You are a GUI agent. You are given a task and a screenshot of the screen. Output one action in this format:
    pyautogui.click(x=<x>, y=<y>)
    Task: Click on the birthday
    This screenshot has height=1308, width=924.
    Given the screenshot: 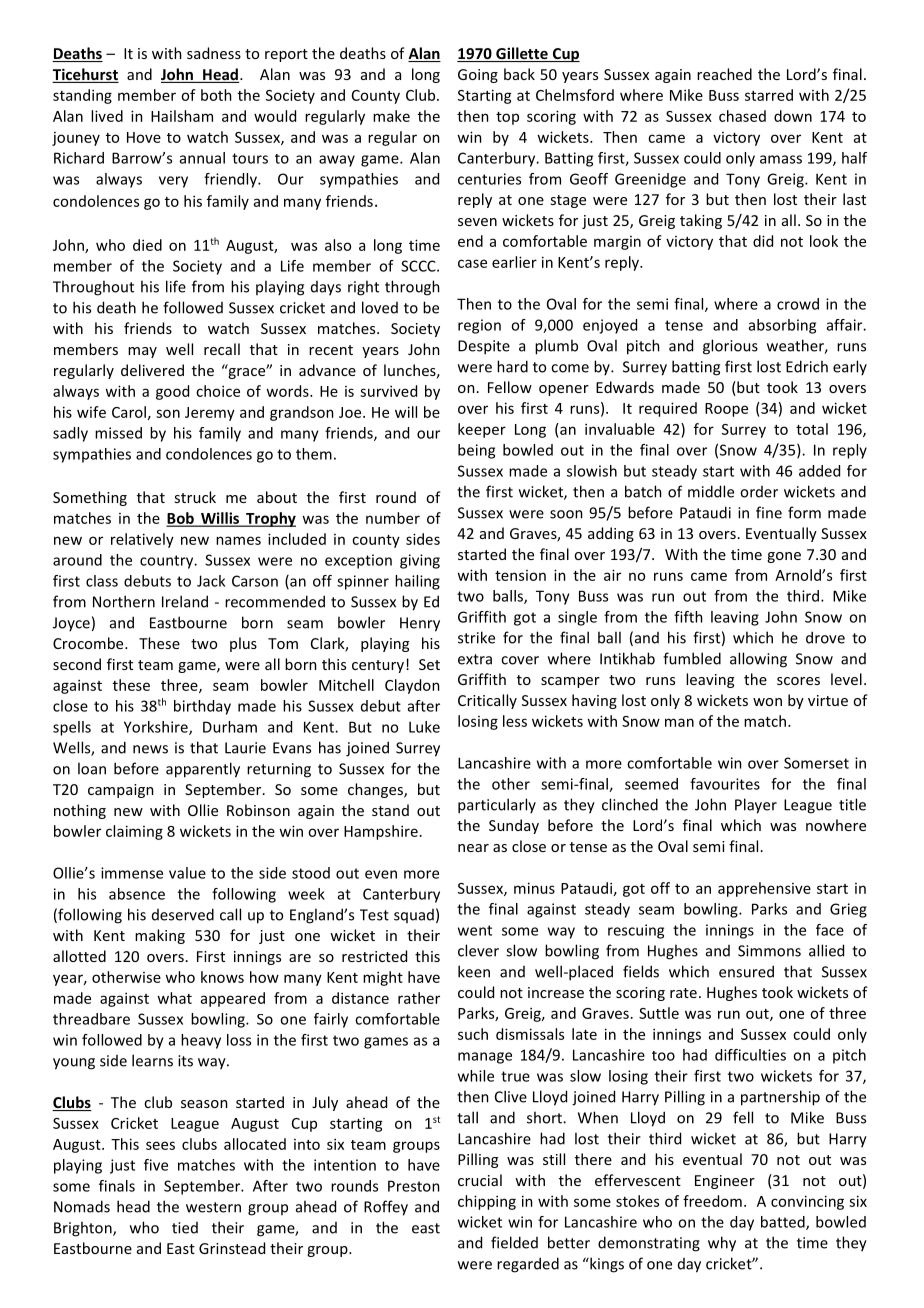 What is the action you would take?
    pyautogui.click(x=202, y=707)
